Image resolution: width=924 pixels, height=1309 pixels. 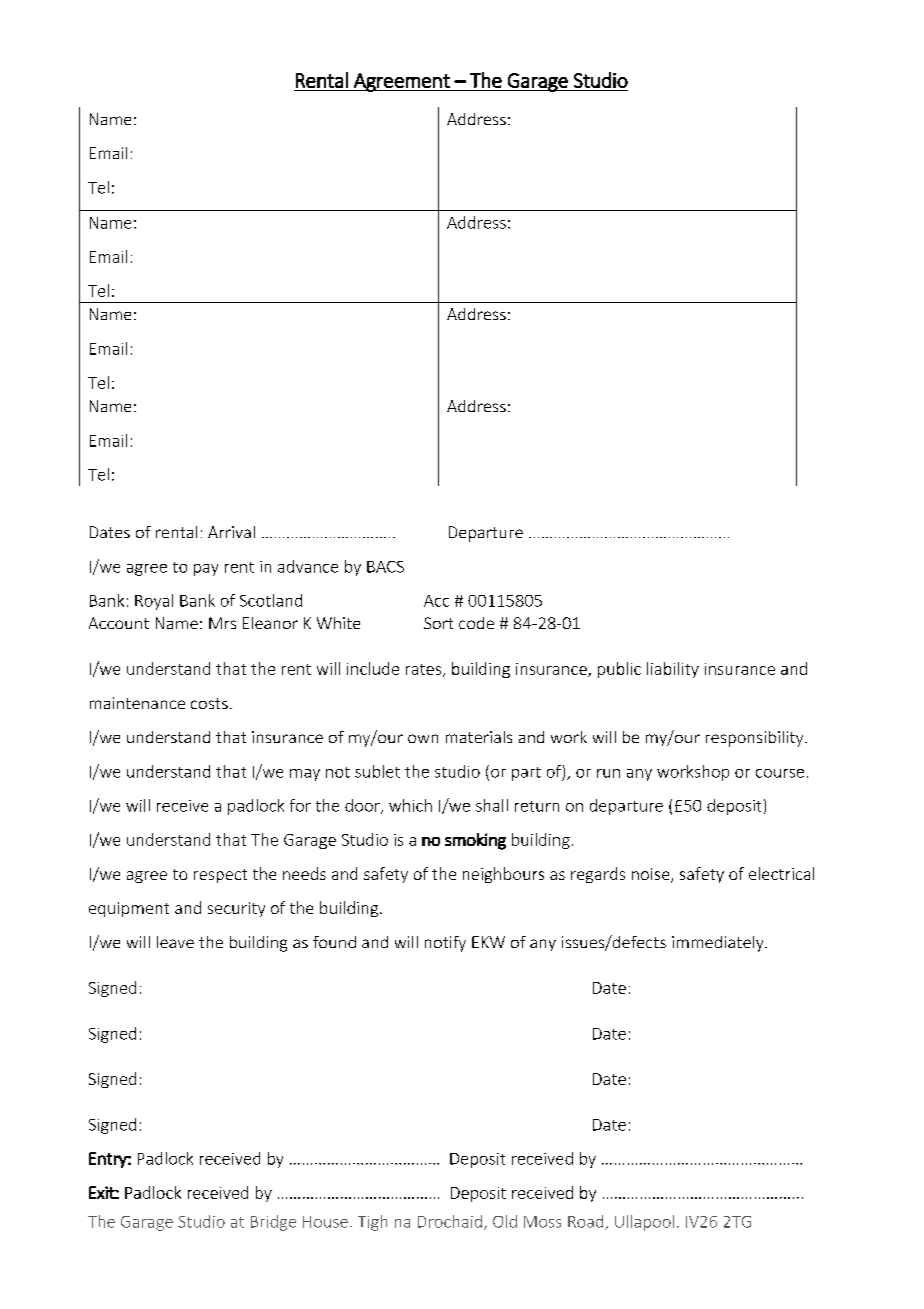 What do you see at coordinates (206, 570) in the screenshot?
I see `pay` at bounding box center [206, 570].
